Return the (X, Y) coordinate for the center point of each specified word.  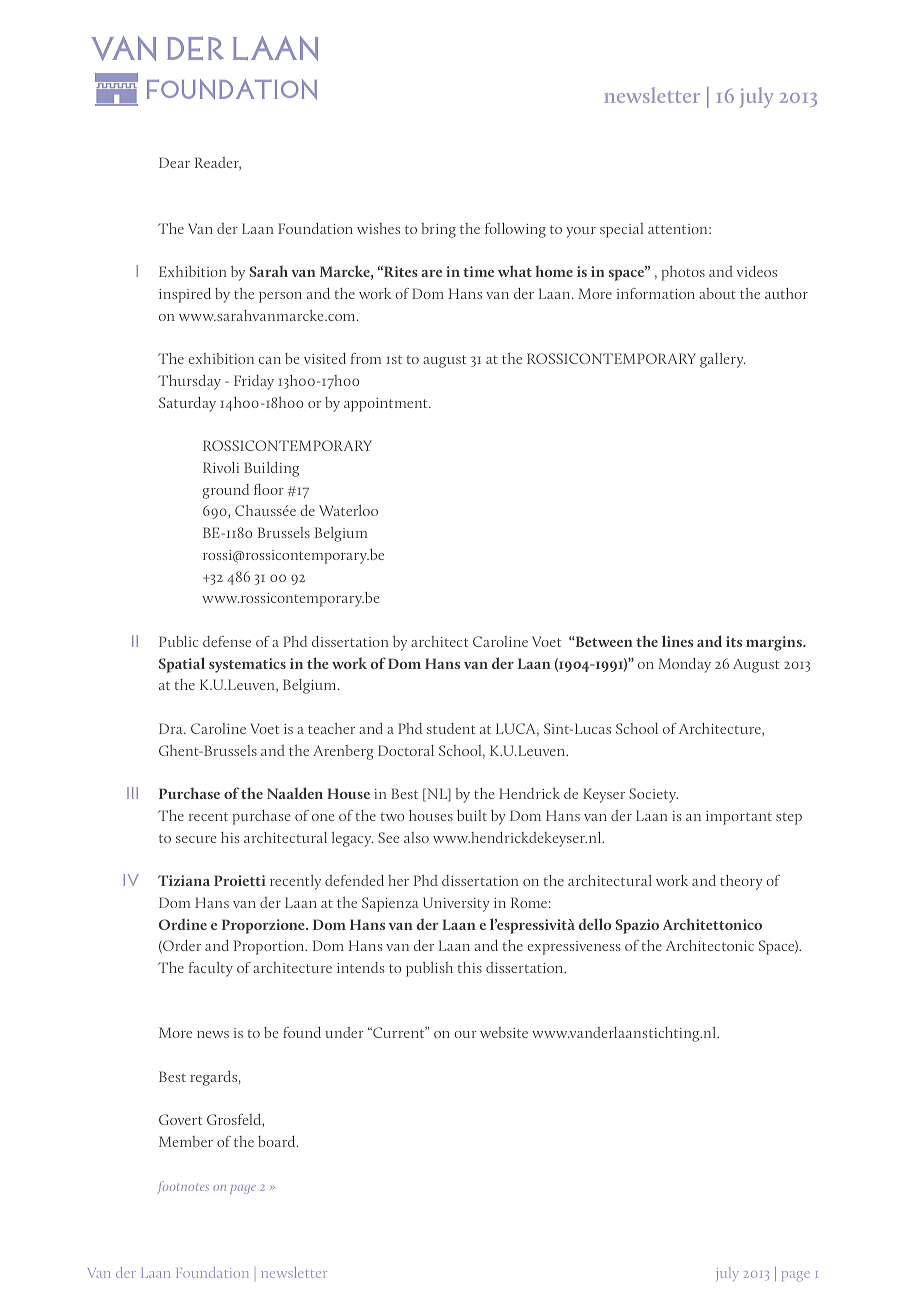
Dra (172, 728)
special (622, 230)
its (734, 641)
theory (741, 882)
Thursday (189, 382)
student (451, 728)
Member (186, 1141)
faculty (211, 969)
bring (438, 230)
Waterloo (348, 510)
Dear (174, 162)
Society (653, 795)
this (469, 967)
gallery (722, 360)
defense (227, 641)
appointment (387, 405)
